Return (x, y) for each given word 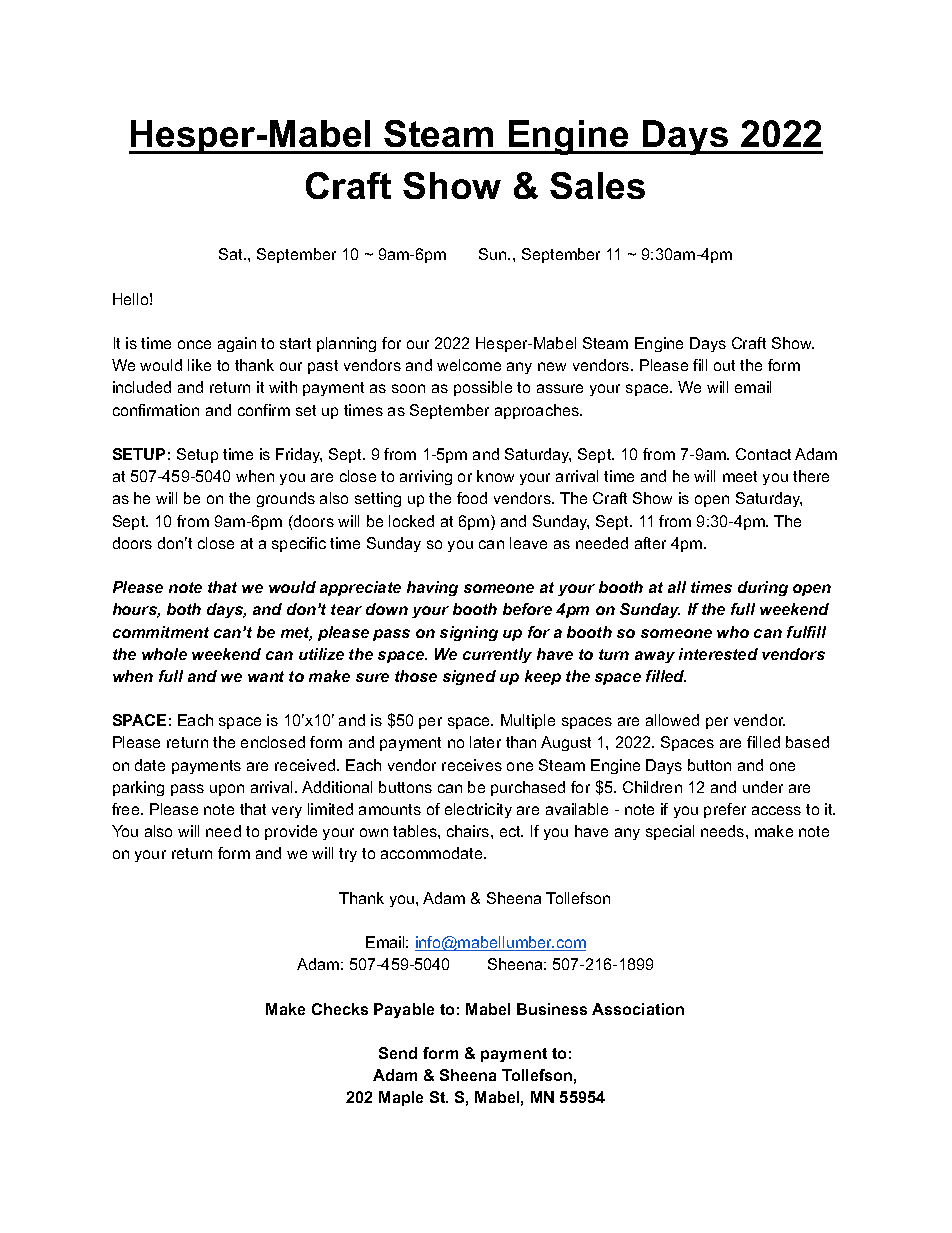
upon (227, 790)
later (485, 742)
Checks (340, 1009)
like (199, 365)
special (670, 832)
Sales (597, 185)
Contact (763, 454)
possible (483, 388)
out (724, 365)
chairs (469, 831)
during (763, 588)
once (194, 344)
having (432, 588)
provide (291, 832)
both (184, 609)
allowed (672, 720)
